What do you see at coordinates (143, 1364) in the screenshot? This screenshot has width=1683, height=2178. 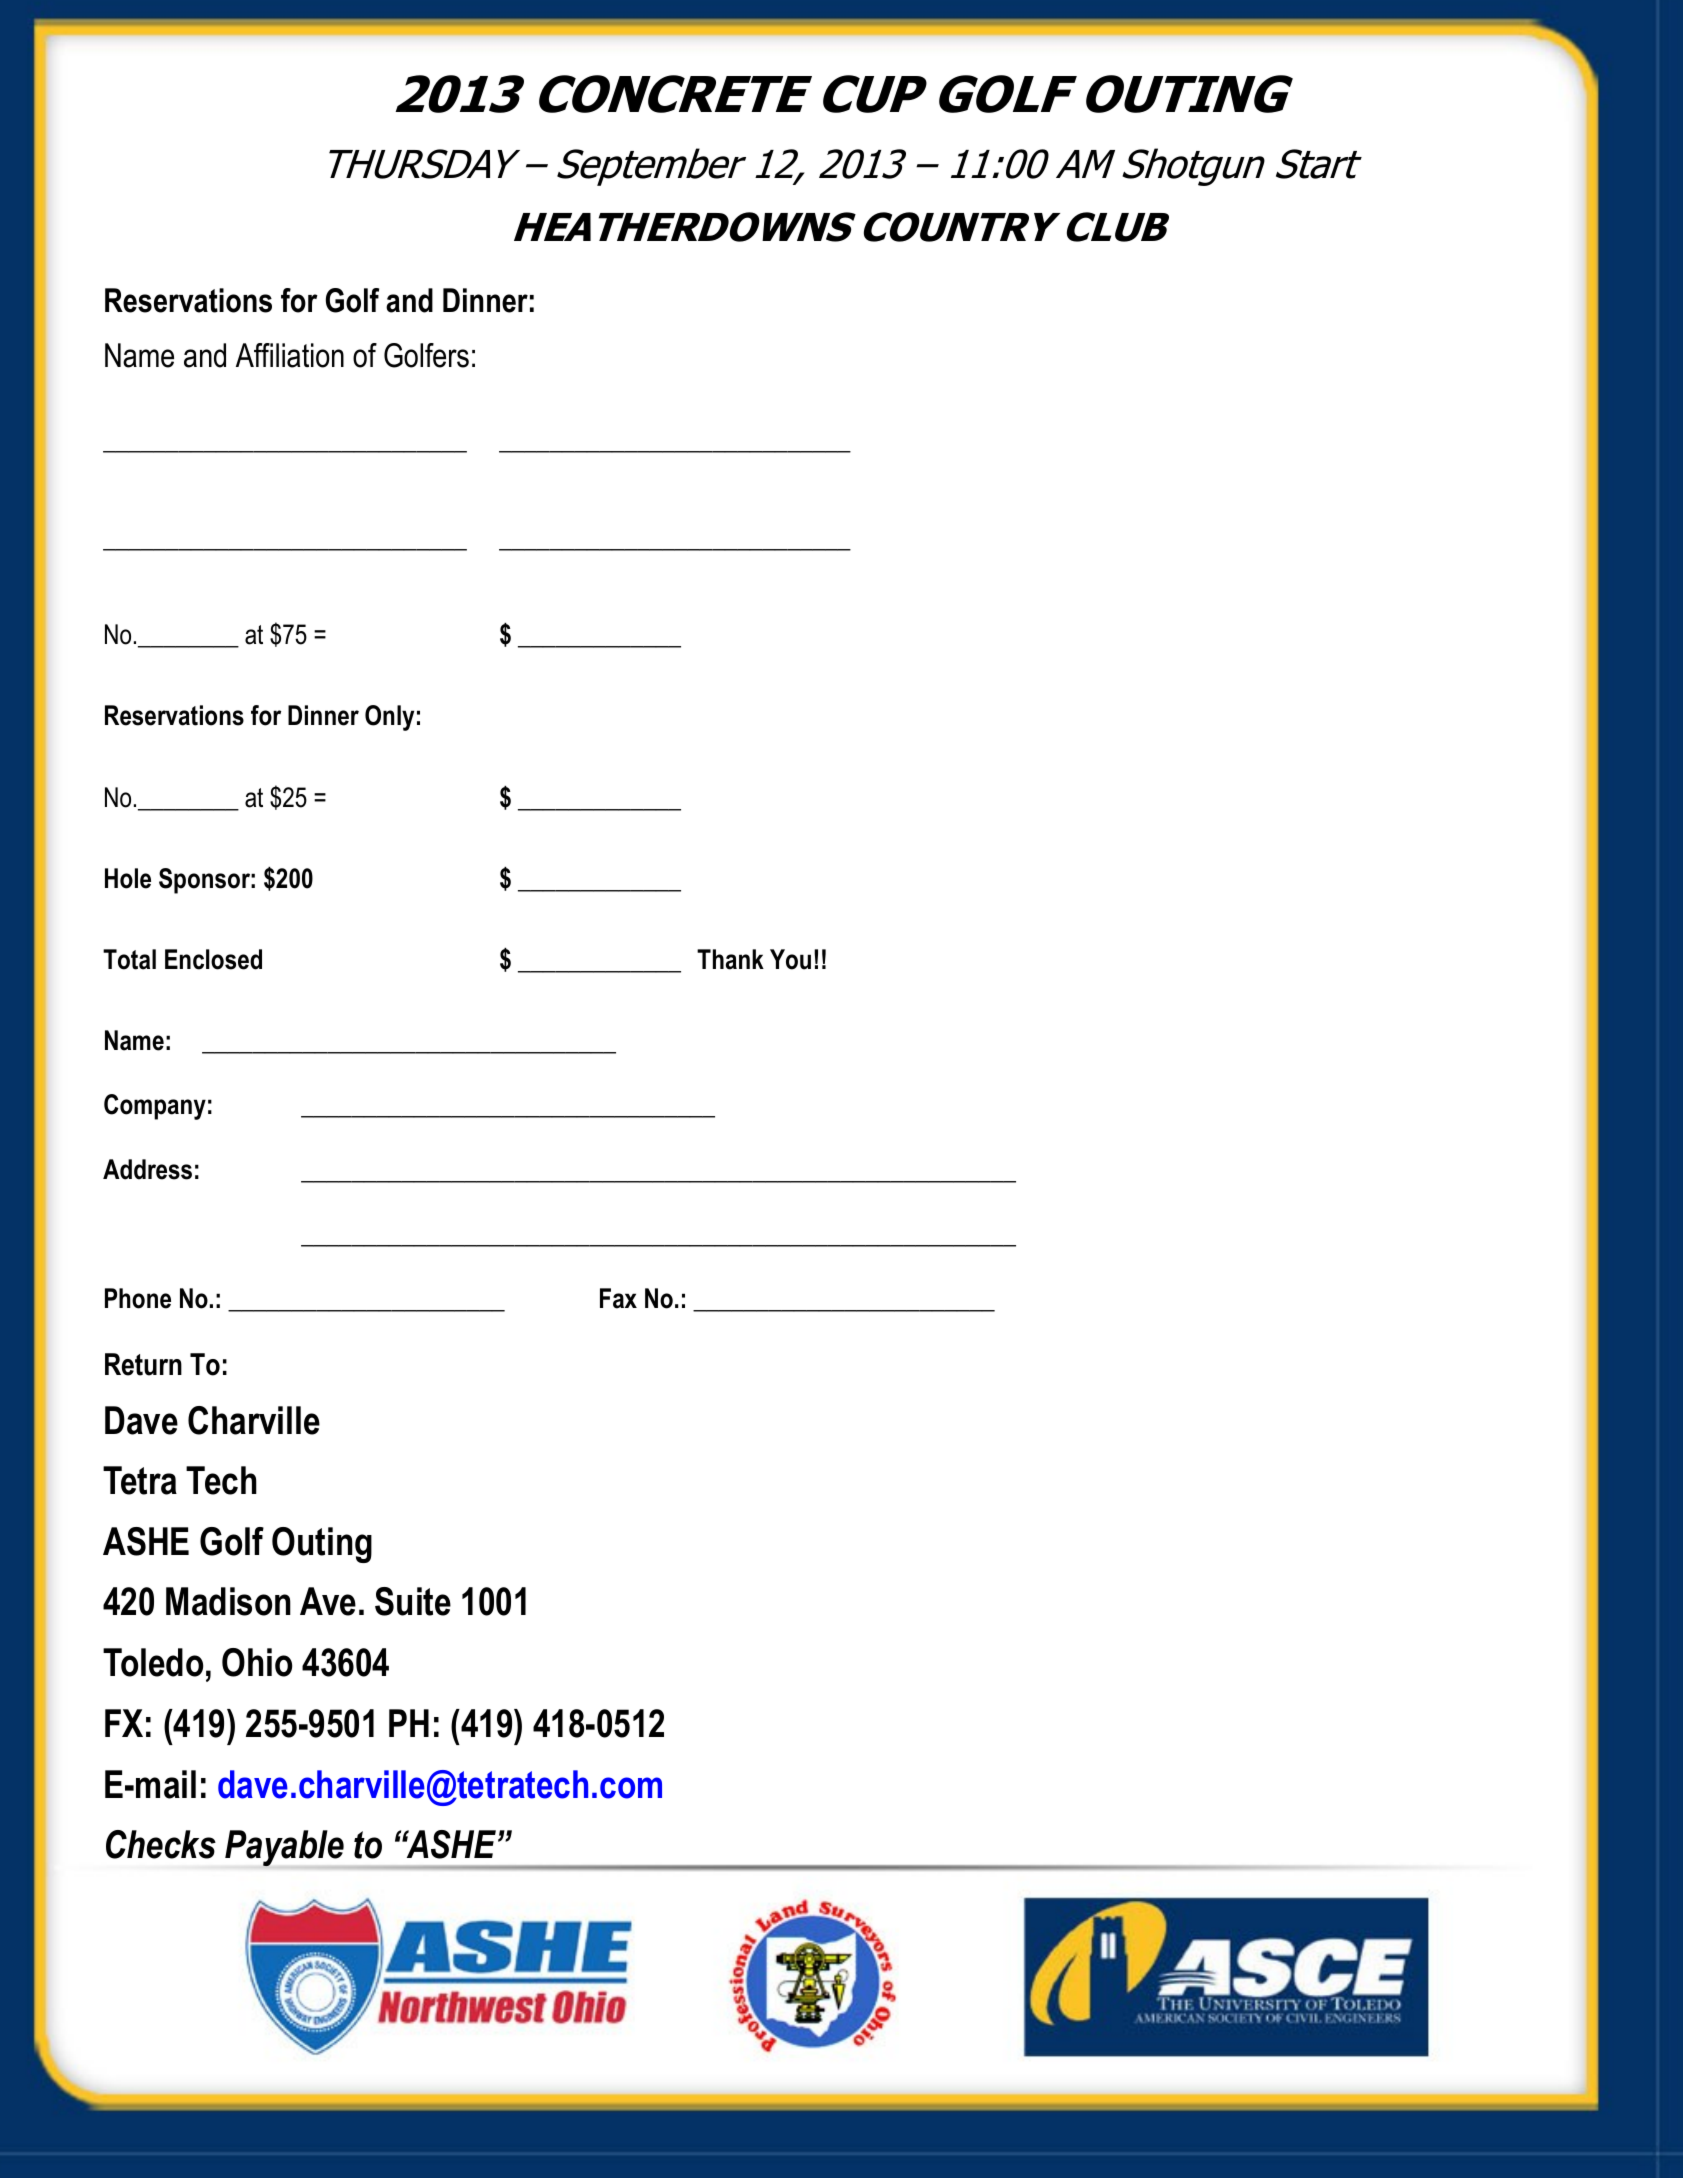 I see `Return` at bounding box center [143, 1364].
